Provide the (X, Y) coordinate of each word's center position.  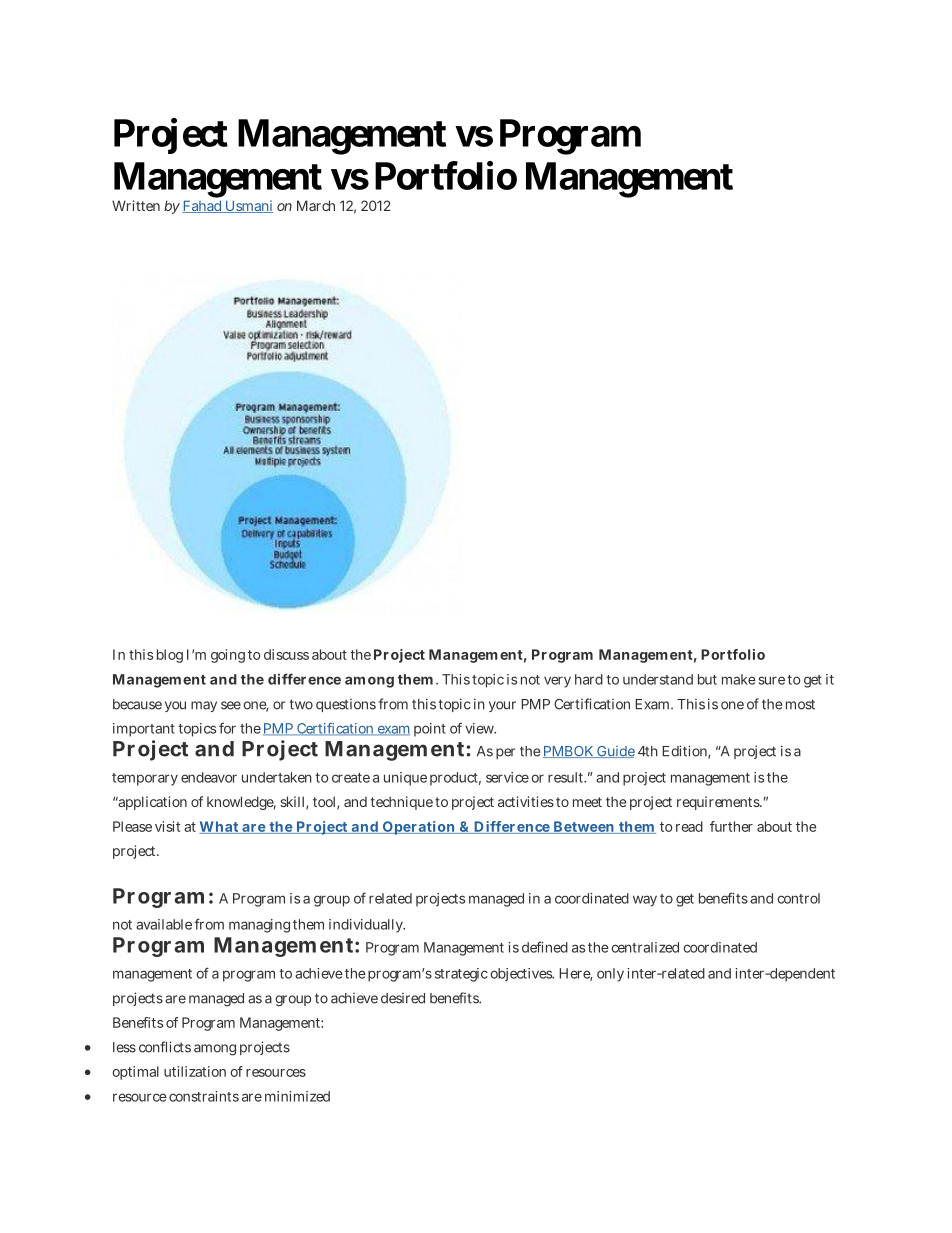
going (228, 656)
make (739, 679)
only (610, 975)
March (316, 205)
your (502, 706)
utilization (195, 1071)
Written (136, 205)
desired (403, 998)
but (707, 679)
